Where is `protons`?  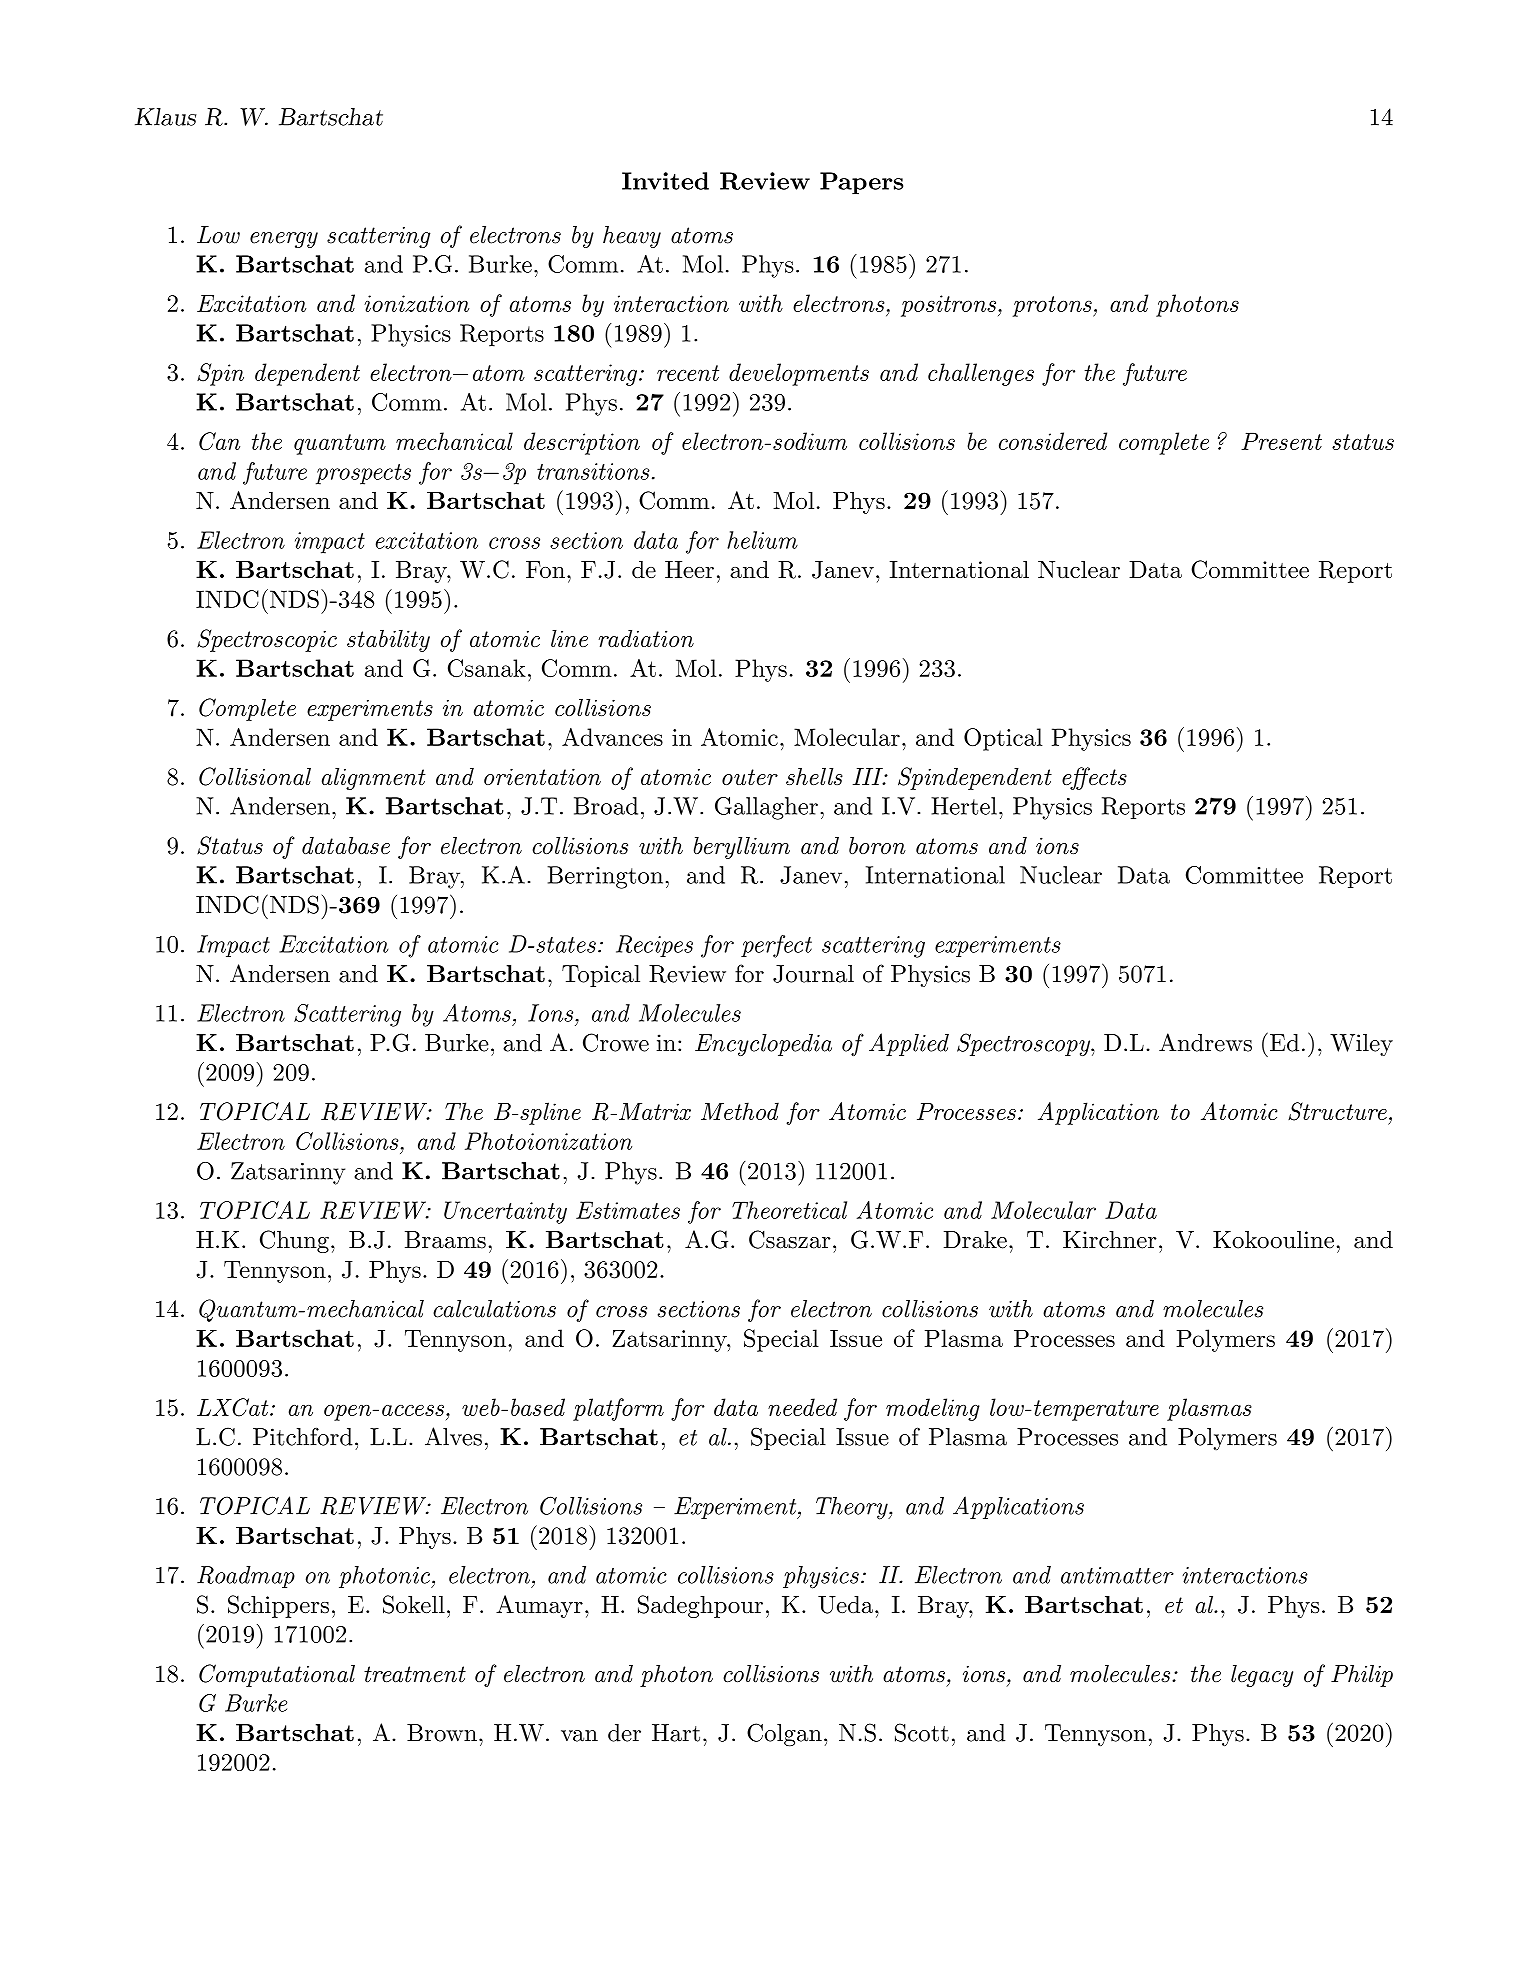
protons is located at coordinates (1053, 306).
